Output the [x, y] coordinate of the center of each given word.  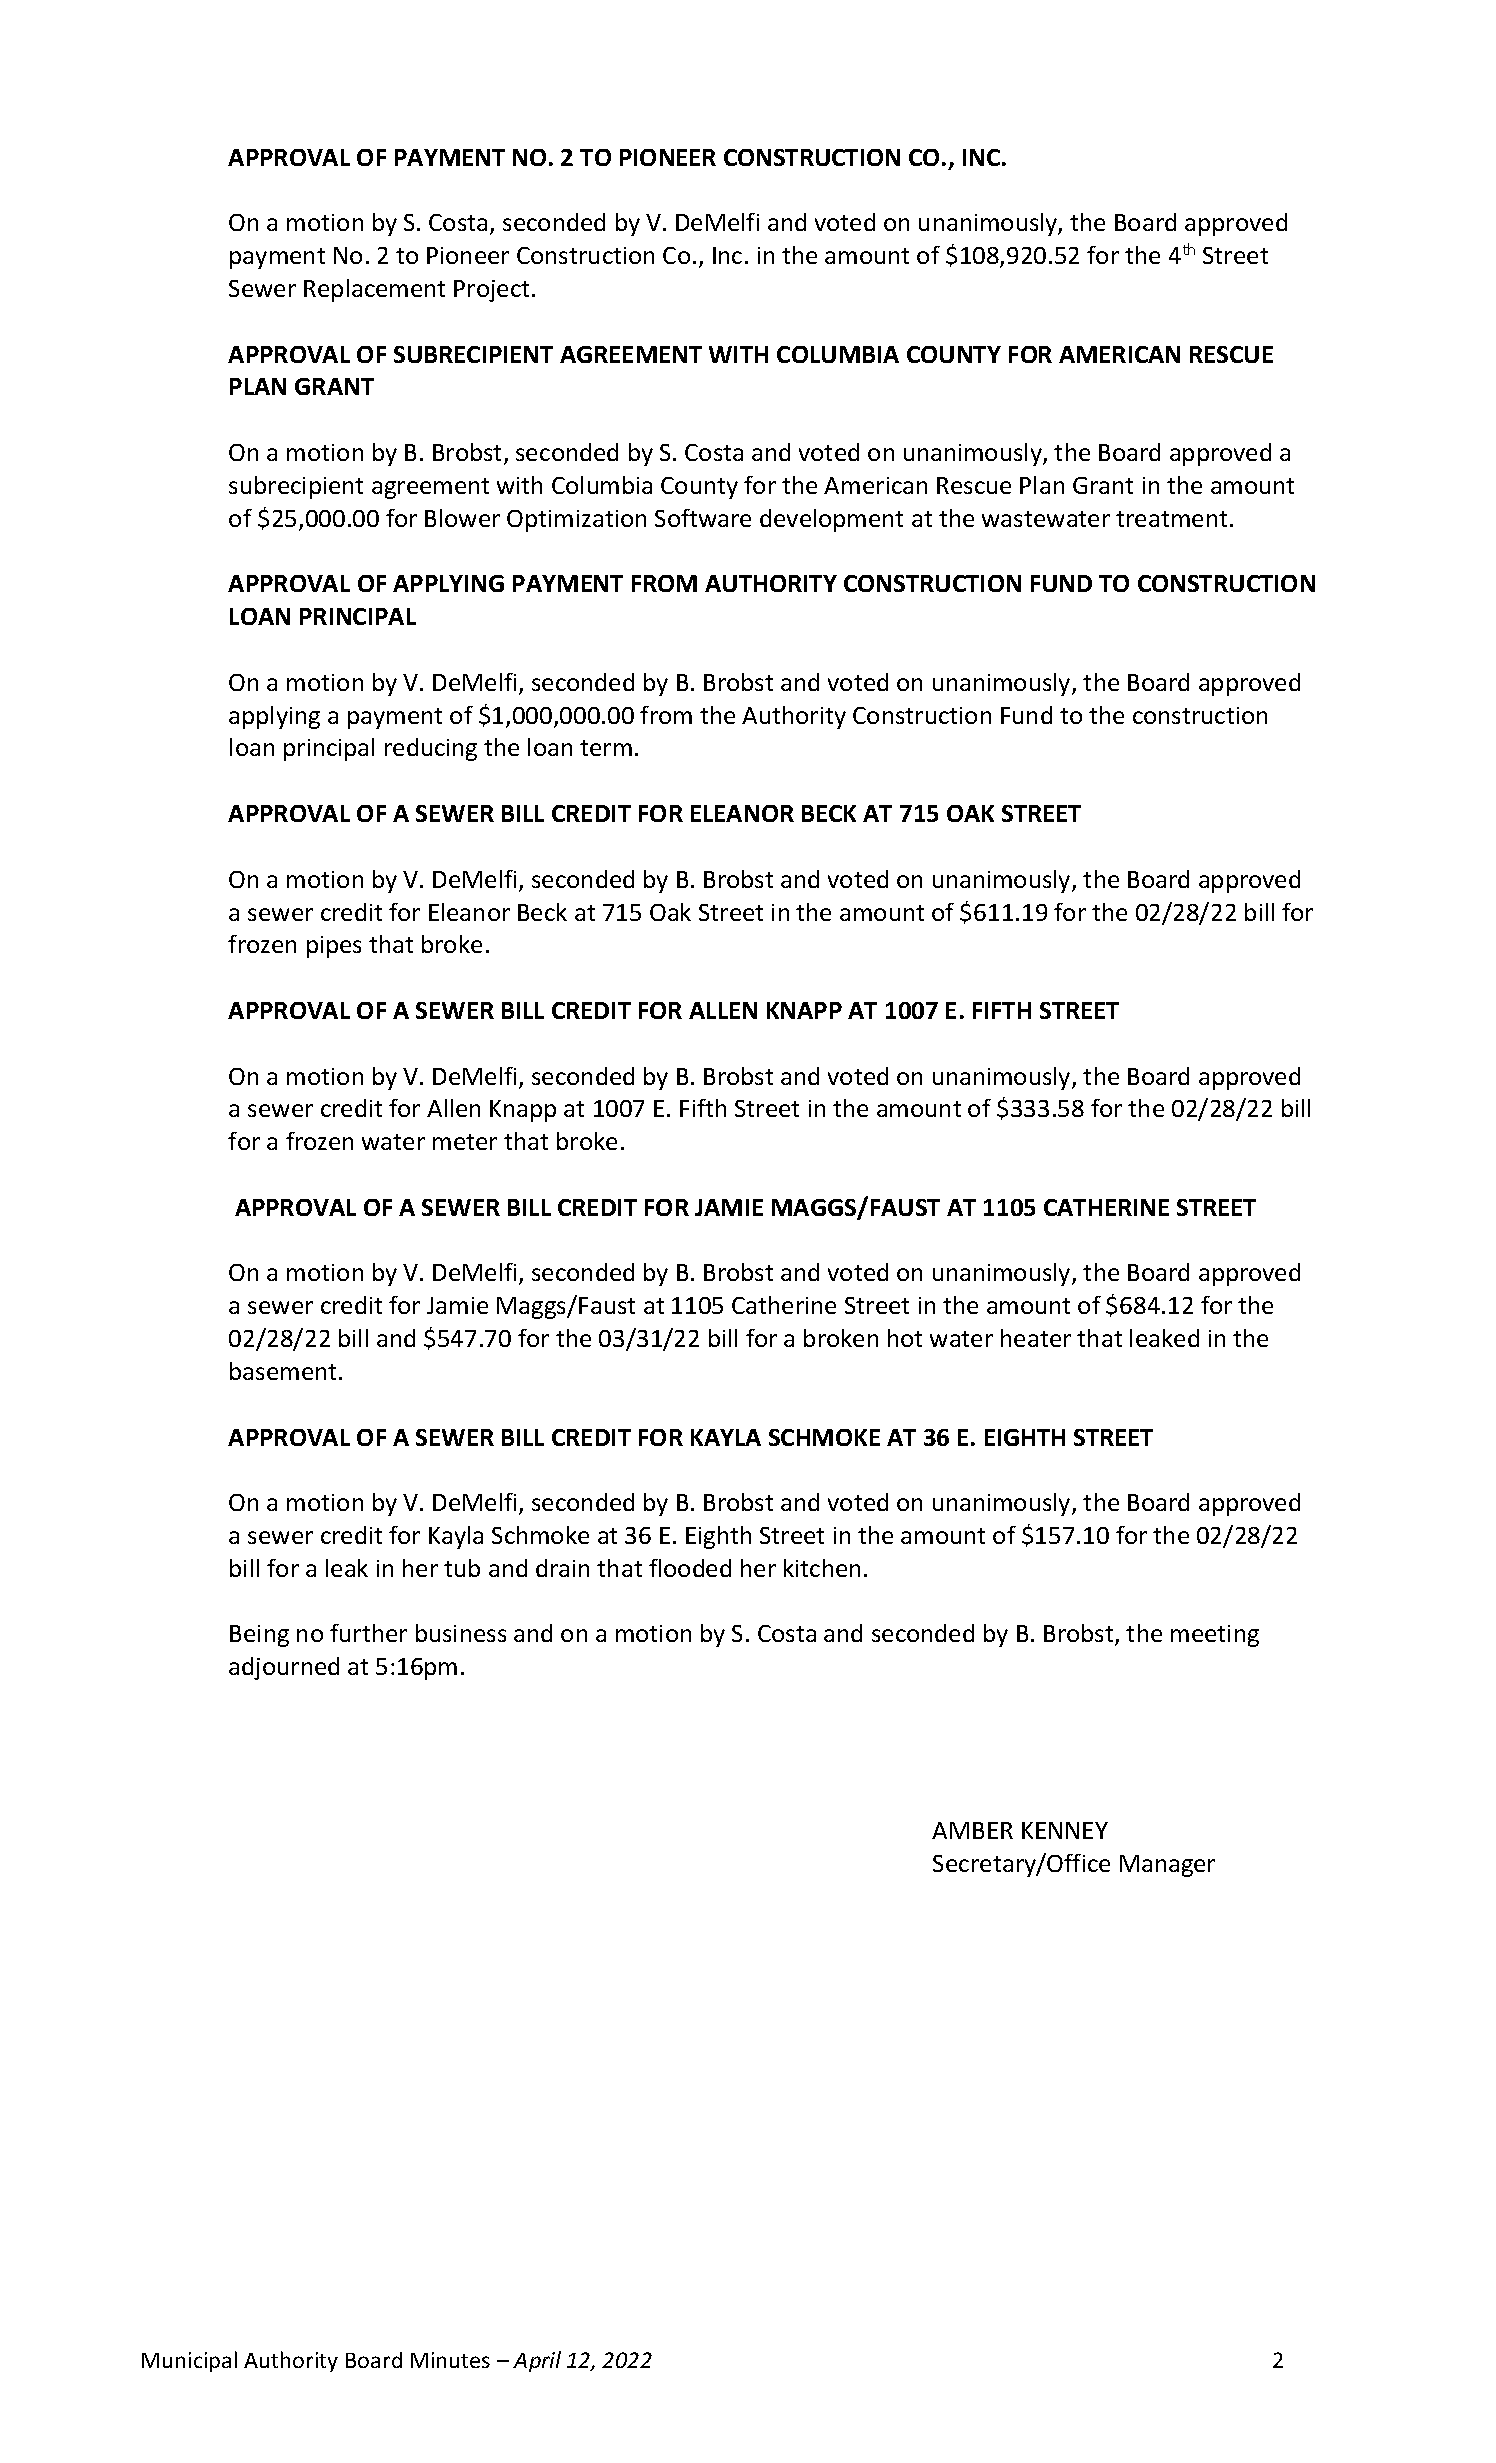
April [537, 2361]
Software [703, 518]
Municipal [189, 2361]
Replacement [374, 290]
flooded [690, 1568]
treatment [1171, 519]
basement [285, 1371]
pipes [334, 947]
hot [905, 1338]
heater [1036, 1338]
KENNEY [1065, 1830]
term [606, 748]
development [831, 520]
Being [259, 1636]
